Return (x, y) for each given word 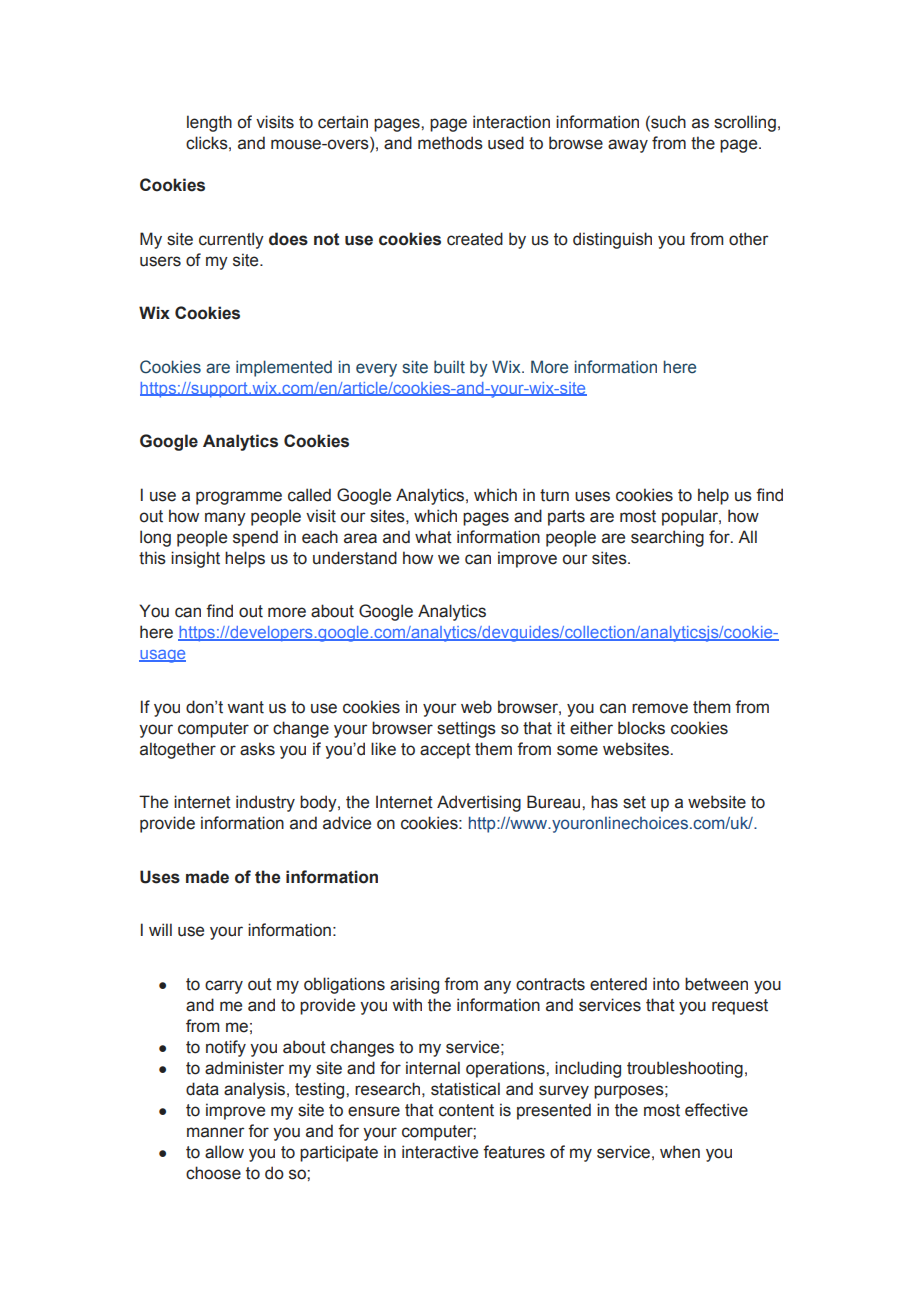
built (449, 367)
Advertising (479, 803)
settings (466, 729)
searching (667, 538)
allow (224, 1152)
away (628, 146)
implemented (284, 368)
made (207, 877)
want (245, 707)
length (209, 123)
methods (450, 143)
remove (660, 708)
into (666, 984)
